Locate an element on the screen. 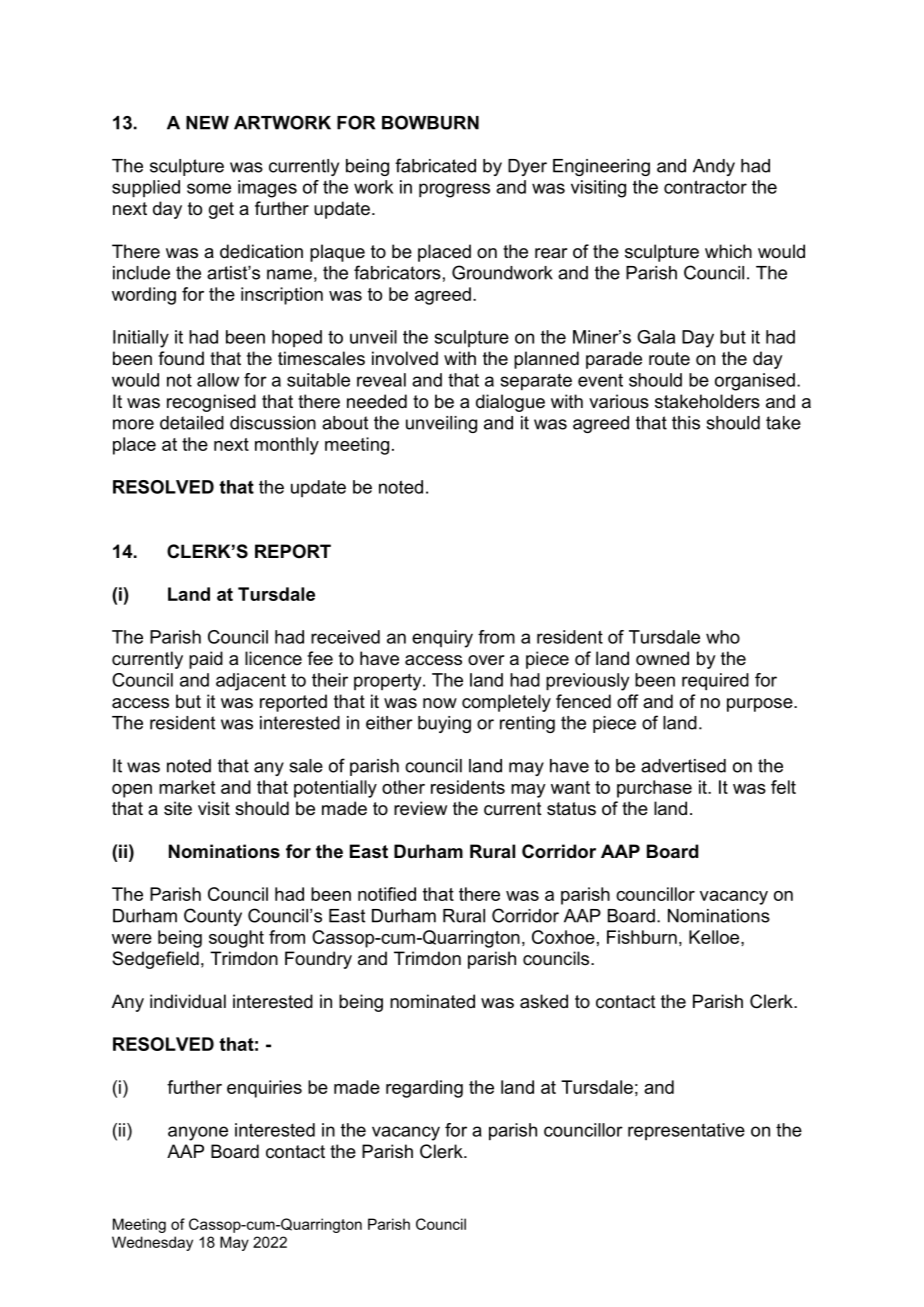  this is located at coordinates (686, 423).
